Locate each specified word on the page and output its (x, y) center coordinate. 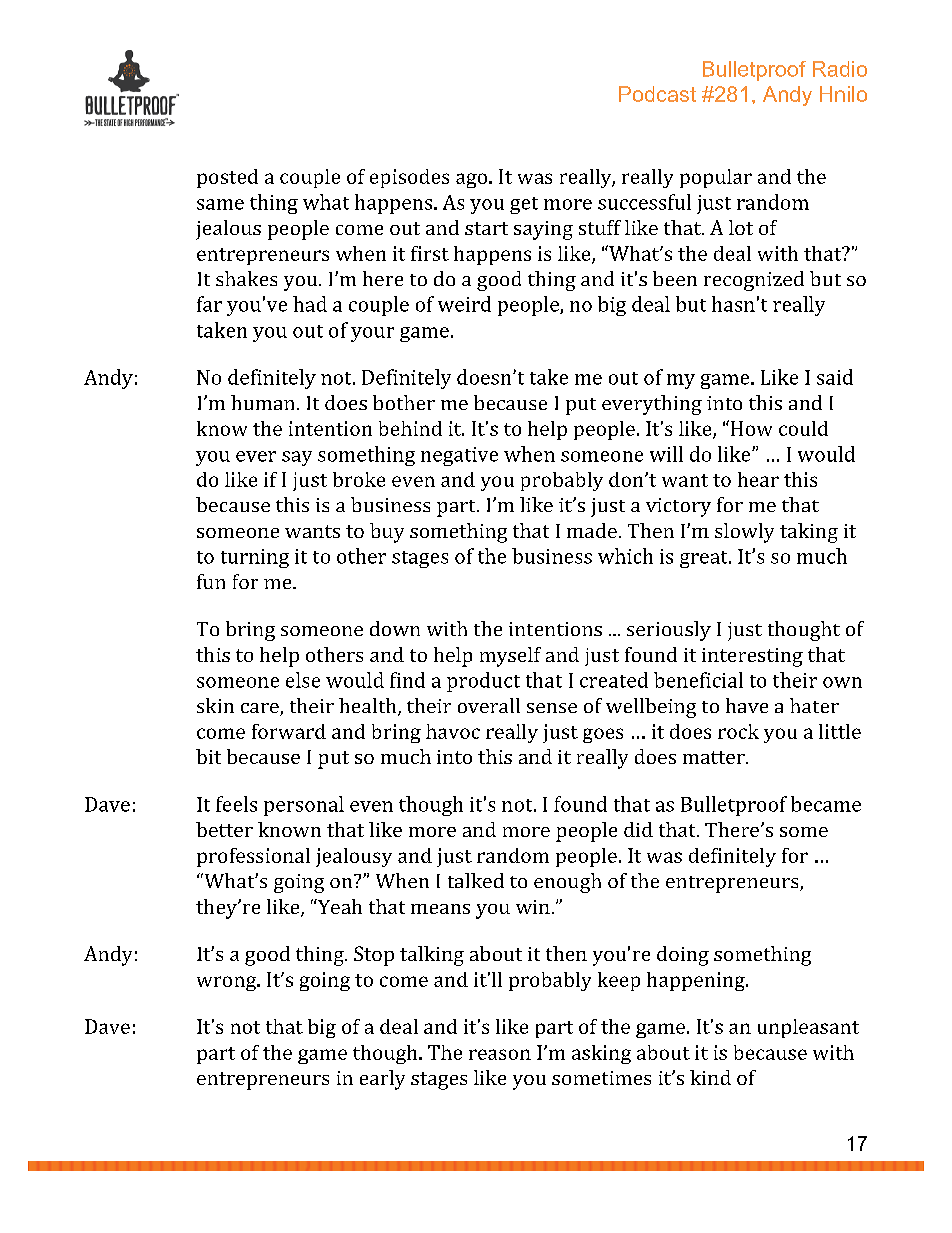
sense (552, 708)
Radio (840, 69)
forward (289, 731)
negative (459, 456)
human (262, 402)
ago (473, 180)
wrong (228, 983)
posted (227, 178)
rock (738, 731)
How (751, 428)
